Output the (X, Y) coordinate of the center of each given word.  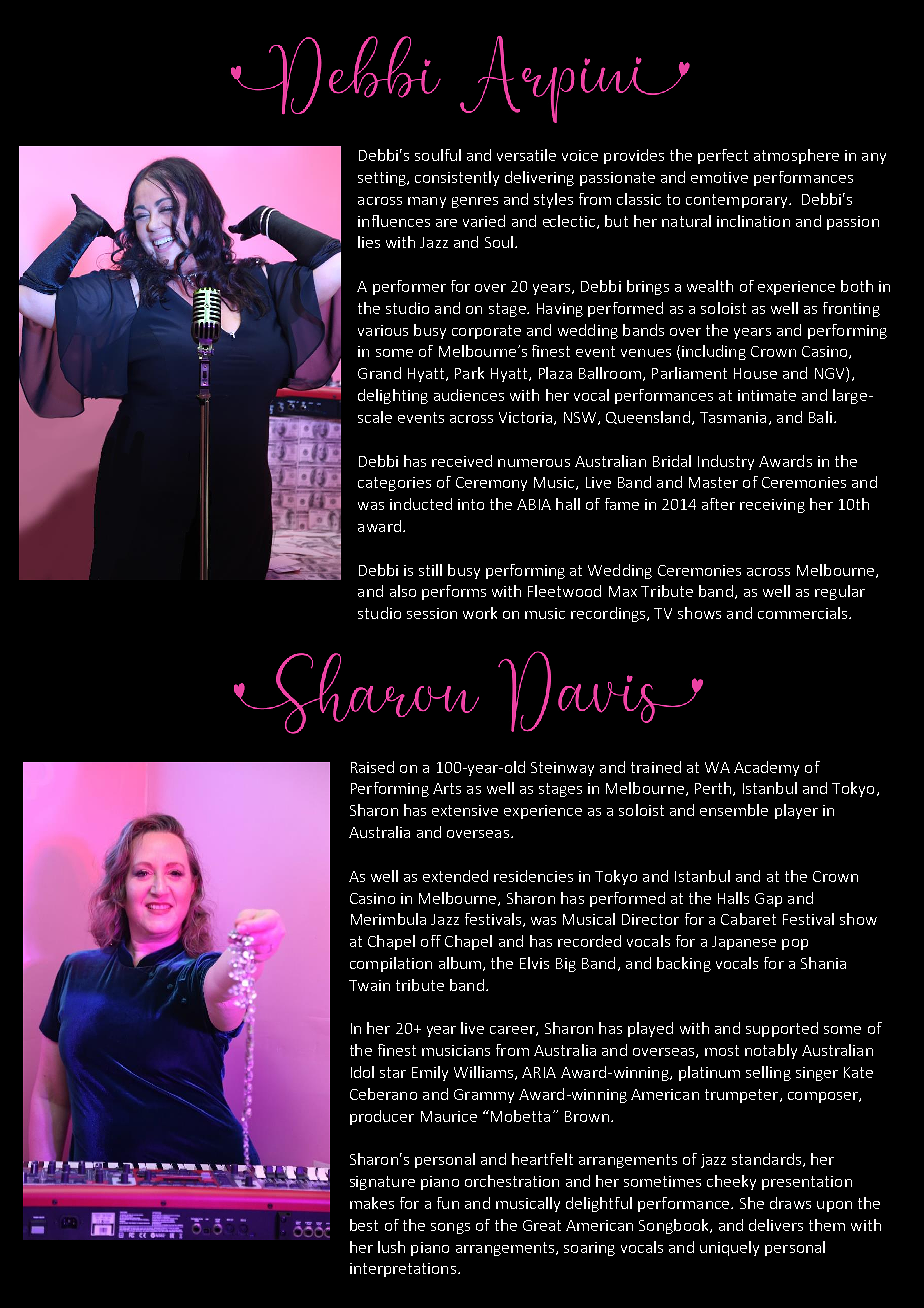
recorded (589, 941)
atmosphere (796, 156)
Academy (766, 768)
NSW (581, 418)
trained (656, 767)
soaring (589, 1249)
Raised (372, 767)
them (827, 1225)
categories (394, 484)
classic (639, 199)
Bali (820, 417)
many (427, 202)
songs (450, 1228)
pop (795, 944)
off (431, 941)
